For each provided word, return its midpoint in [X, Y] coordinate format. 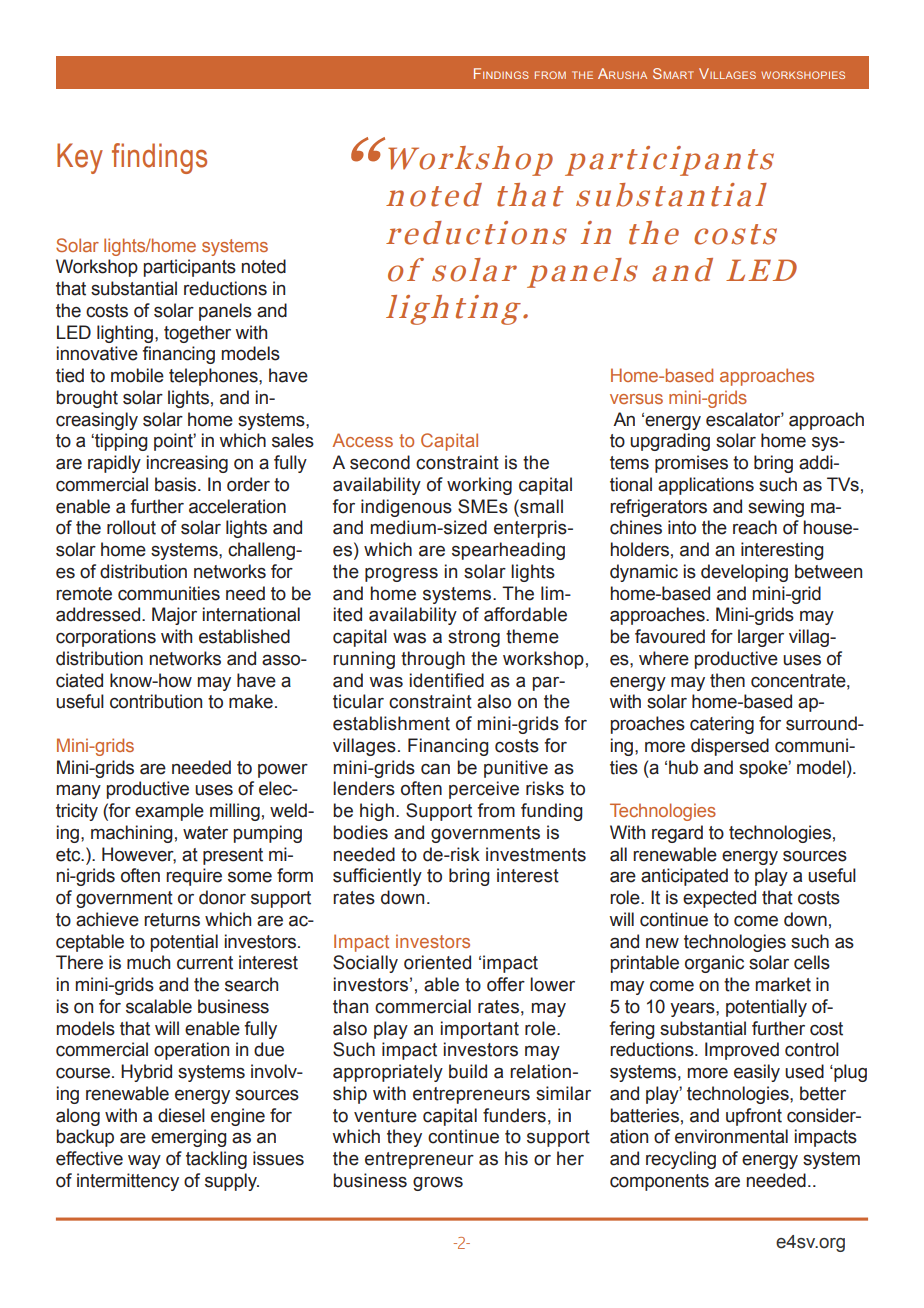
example [169, 812]
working [479, 486]
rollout [131, 527]
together [197, 334]
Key [80, 158]
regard [677, 834]
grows [438, 1184]
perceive [484, 790]
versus [636, 399]
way [144, 1162]
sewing [776, 508]
